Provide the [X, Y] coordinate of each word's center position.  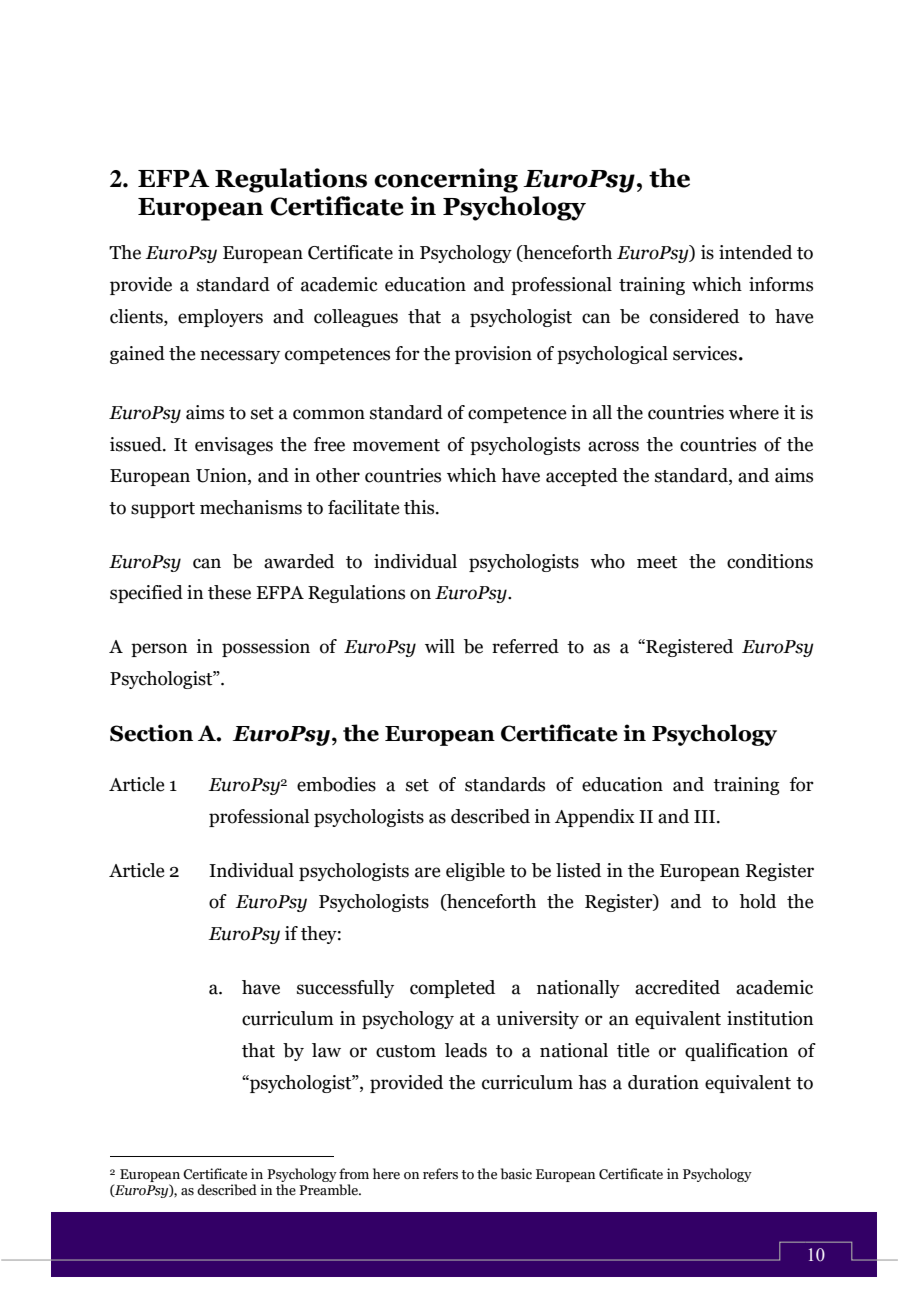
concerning [446, 180]
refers [440, 1174]
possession [266, 648]
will [440, 646]
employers [220, 318]
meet [657, 562]
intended [755, 252]
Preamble [330, 1190]
